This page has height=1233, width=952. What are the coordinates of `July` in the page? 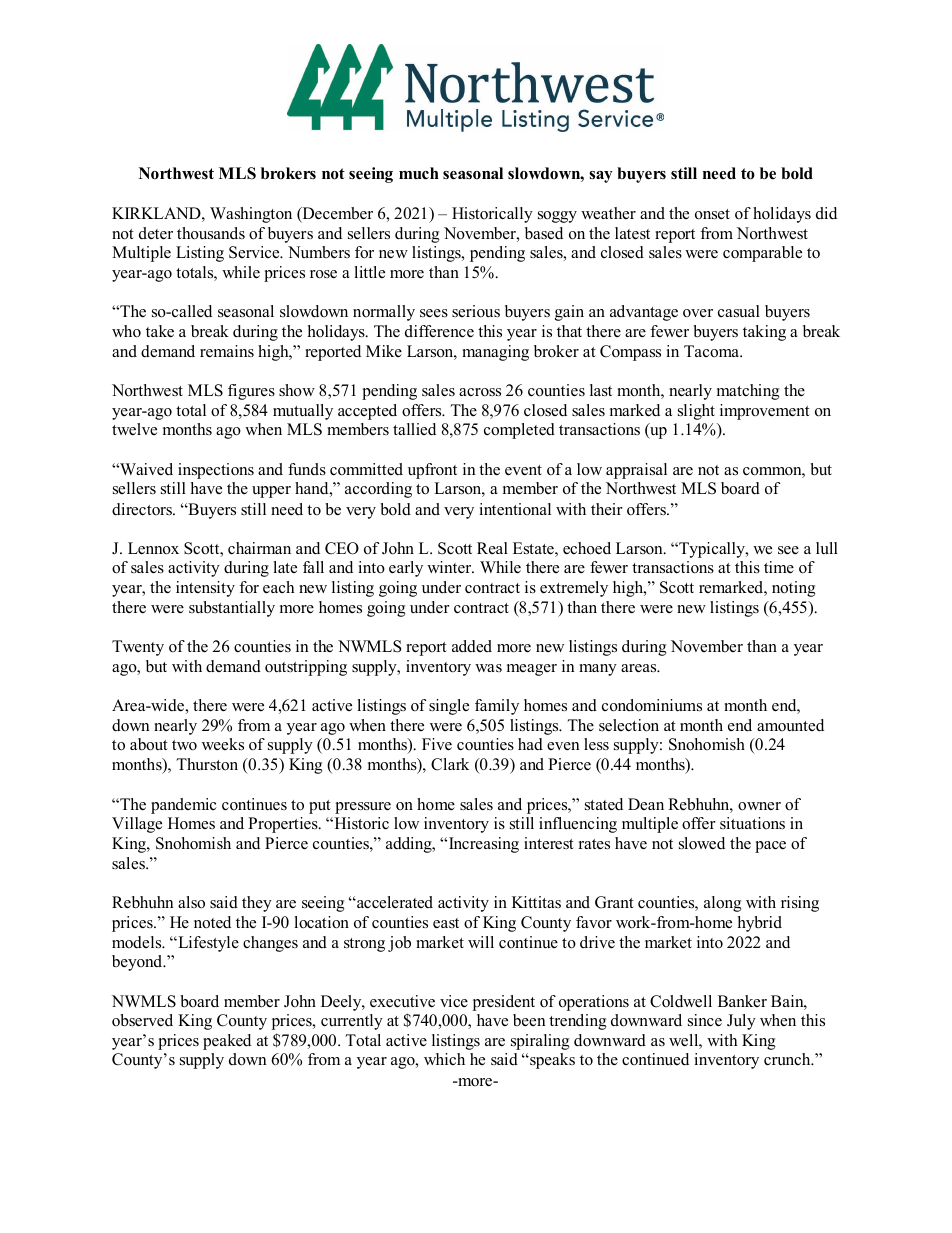 It's located at (741, 1022).
